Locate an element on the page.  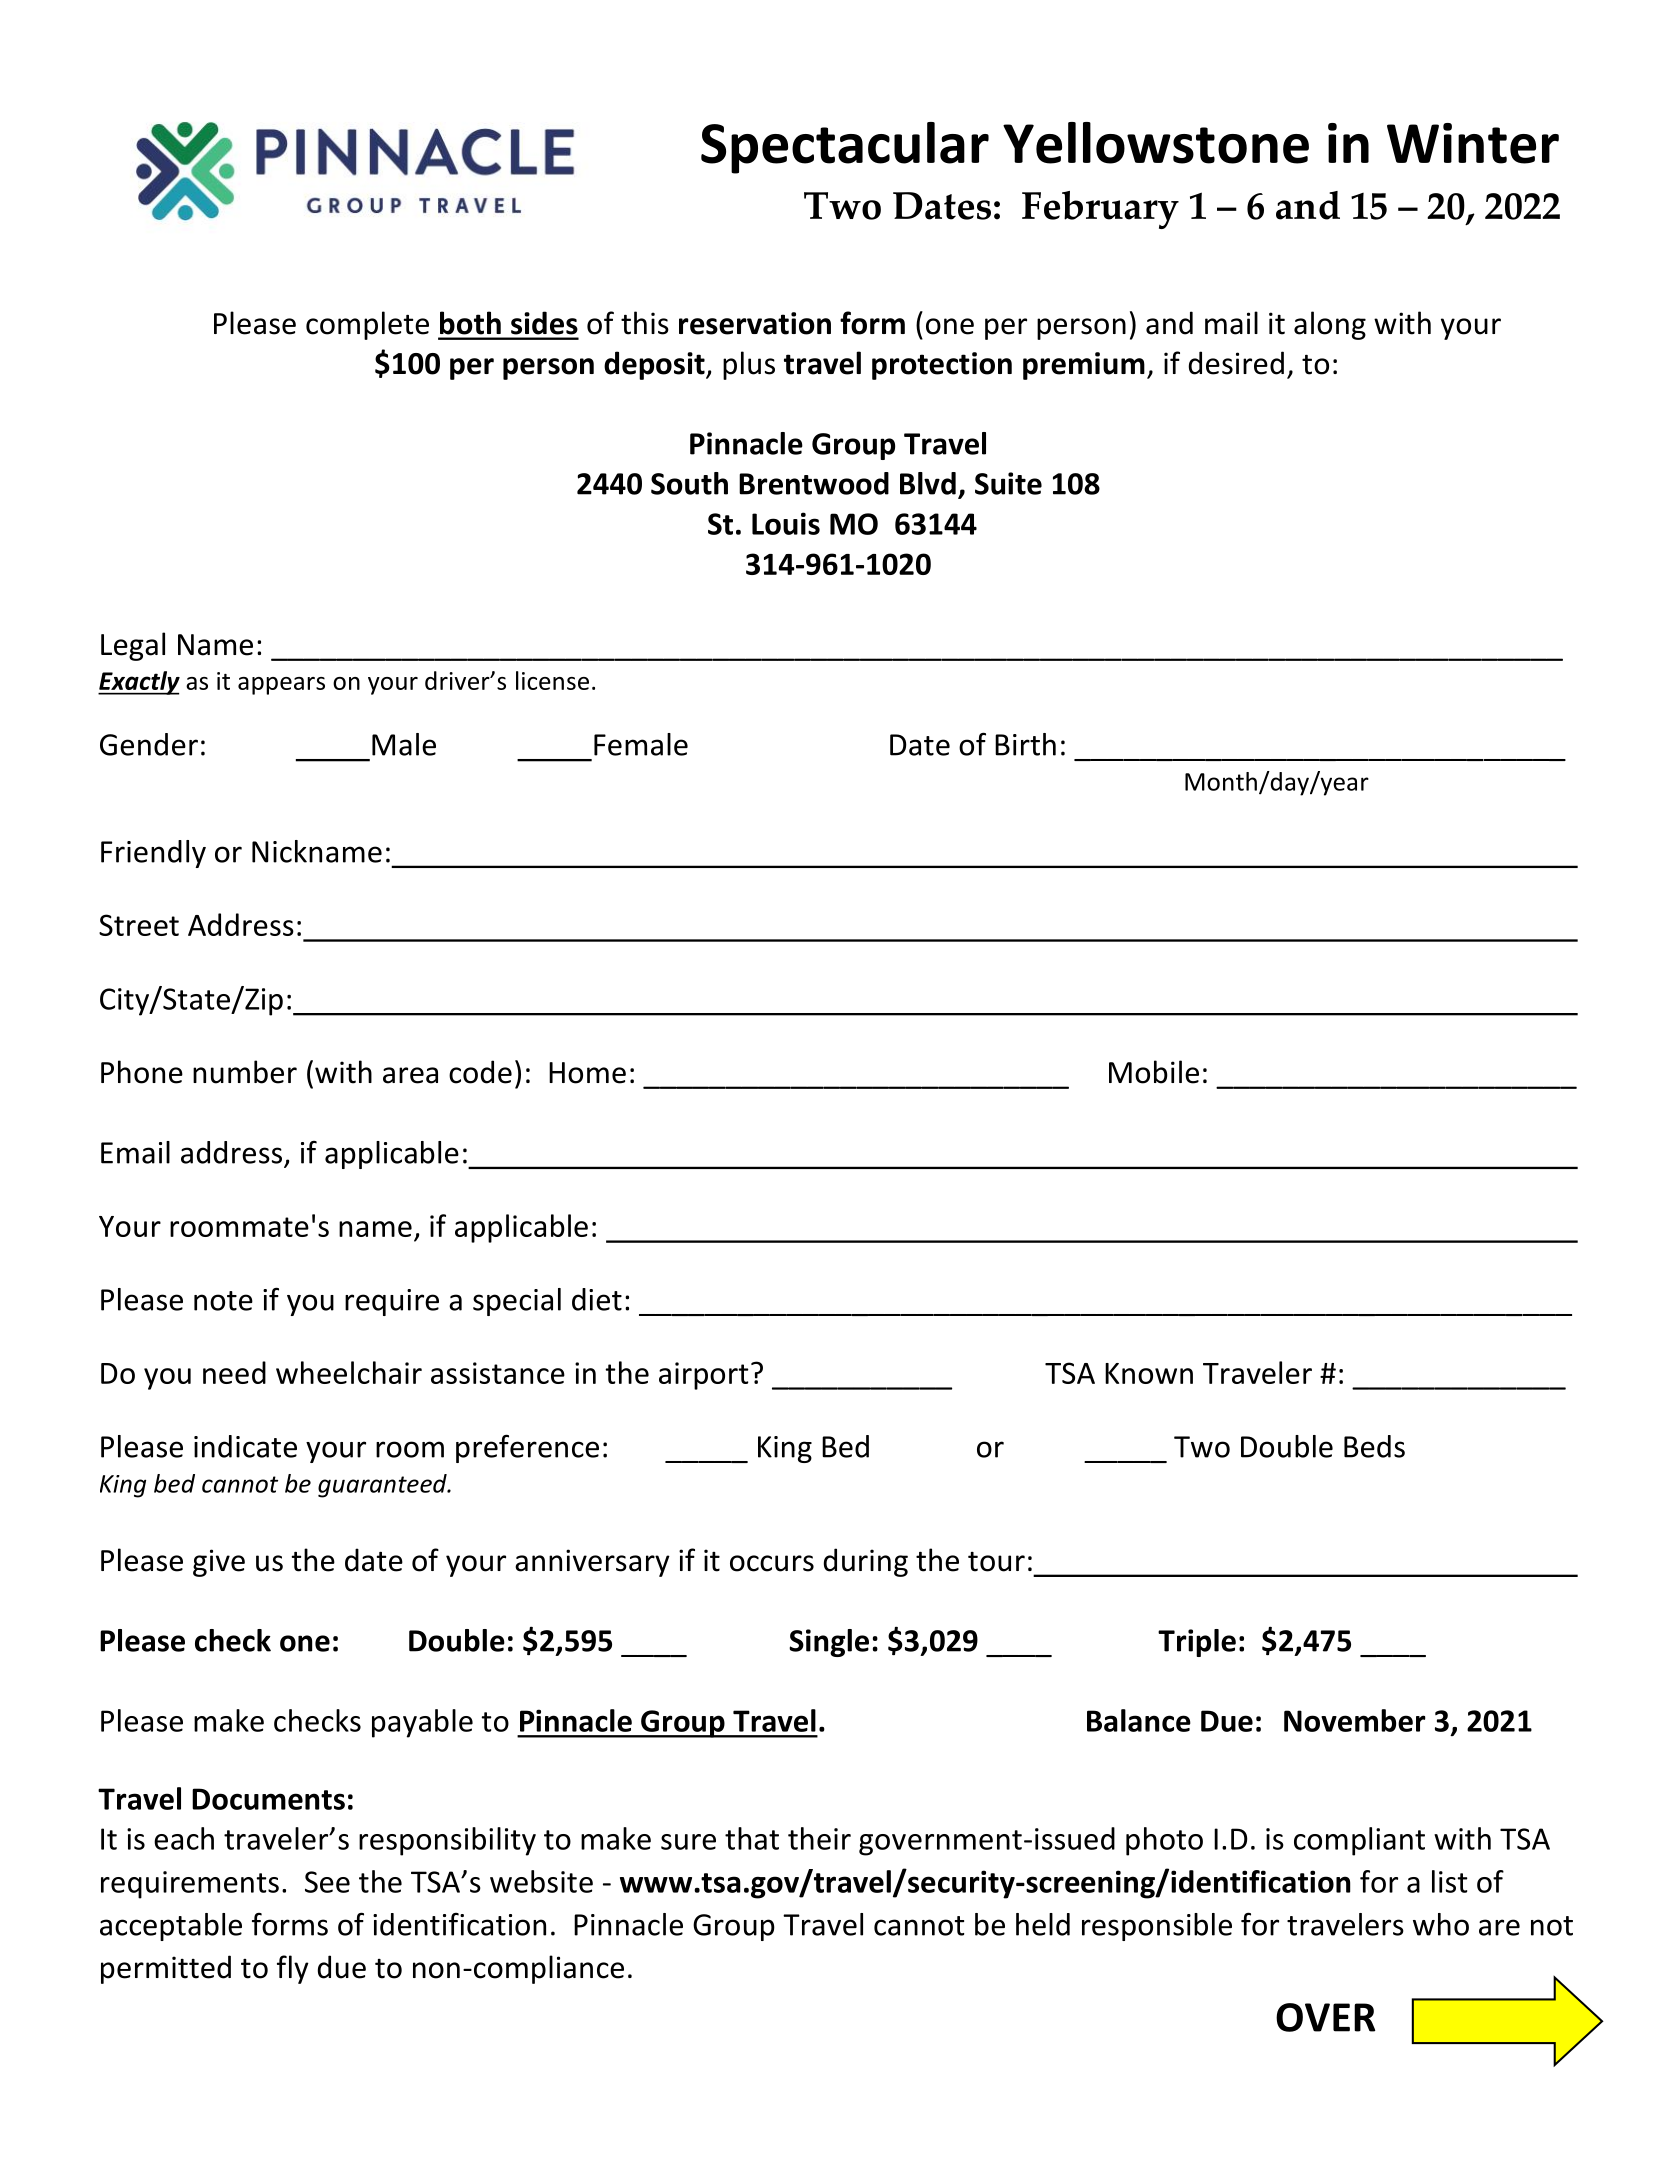
indicate is located at coordinates (245, 1446).
